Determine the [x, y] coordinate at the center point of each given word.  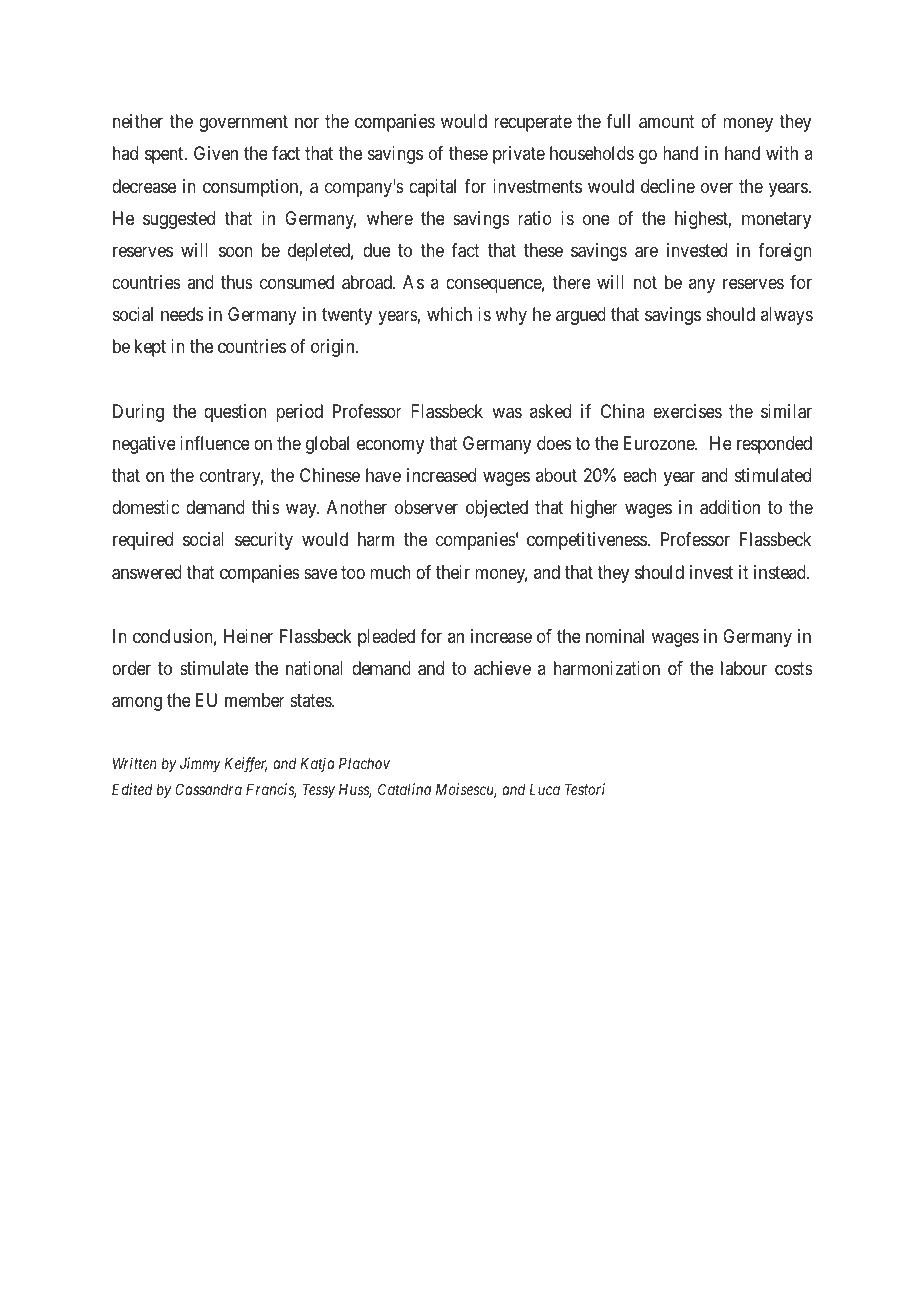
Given [216, 153]
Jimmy [200, 764]
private [519, 155]
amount [667, 122]
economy [390, 447]
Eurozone [660, 443]
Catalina [404, 789]
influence [215, 443]
